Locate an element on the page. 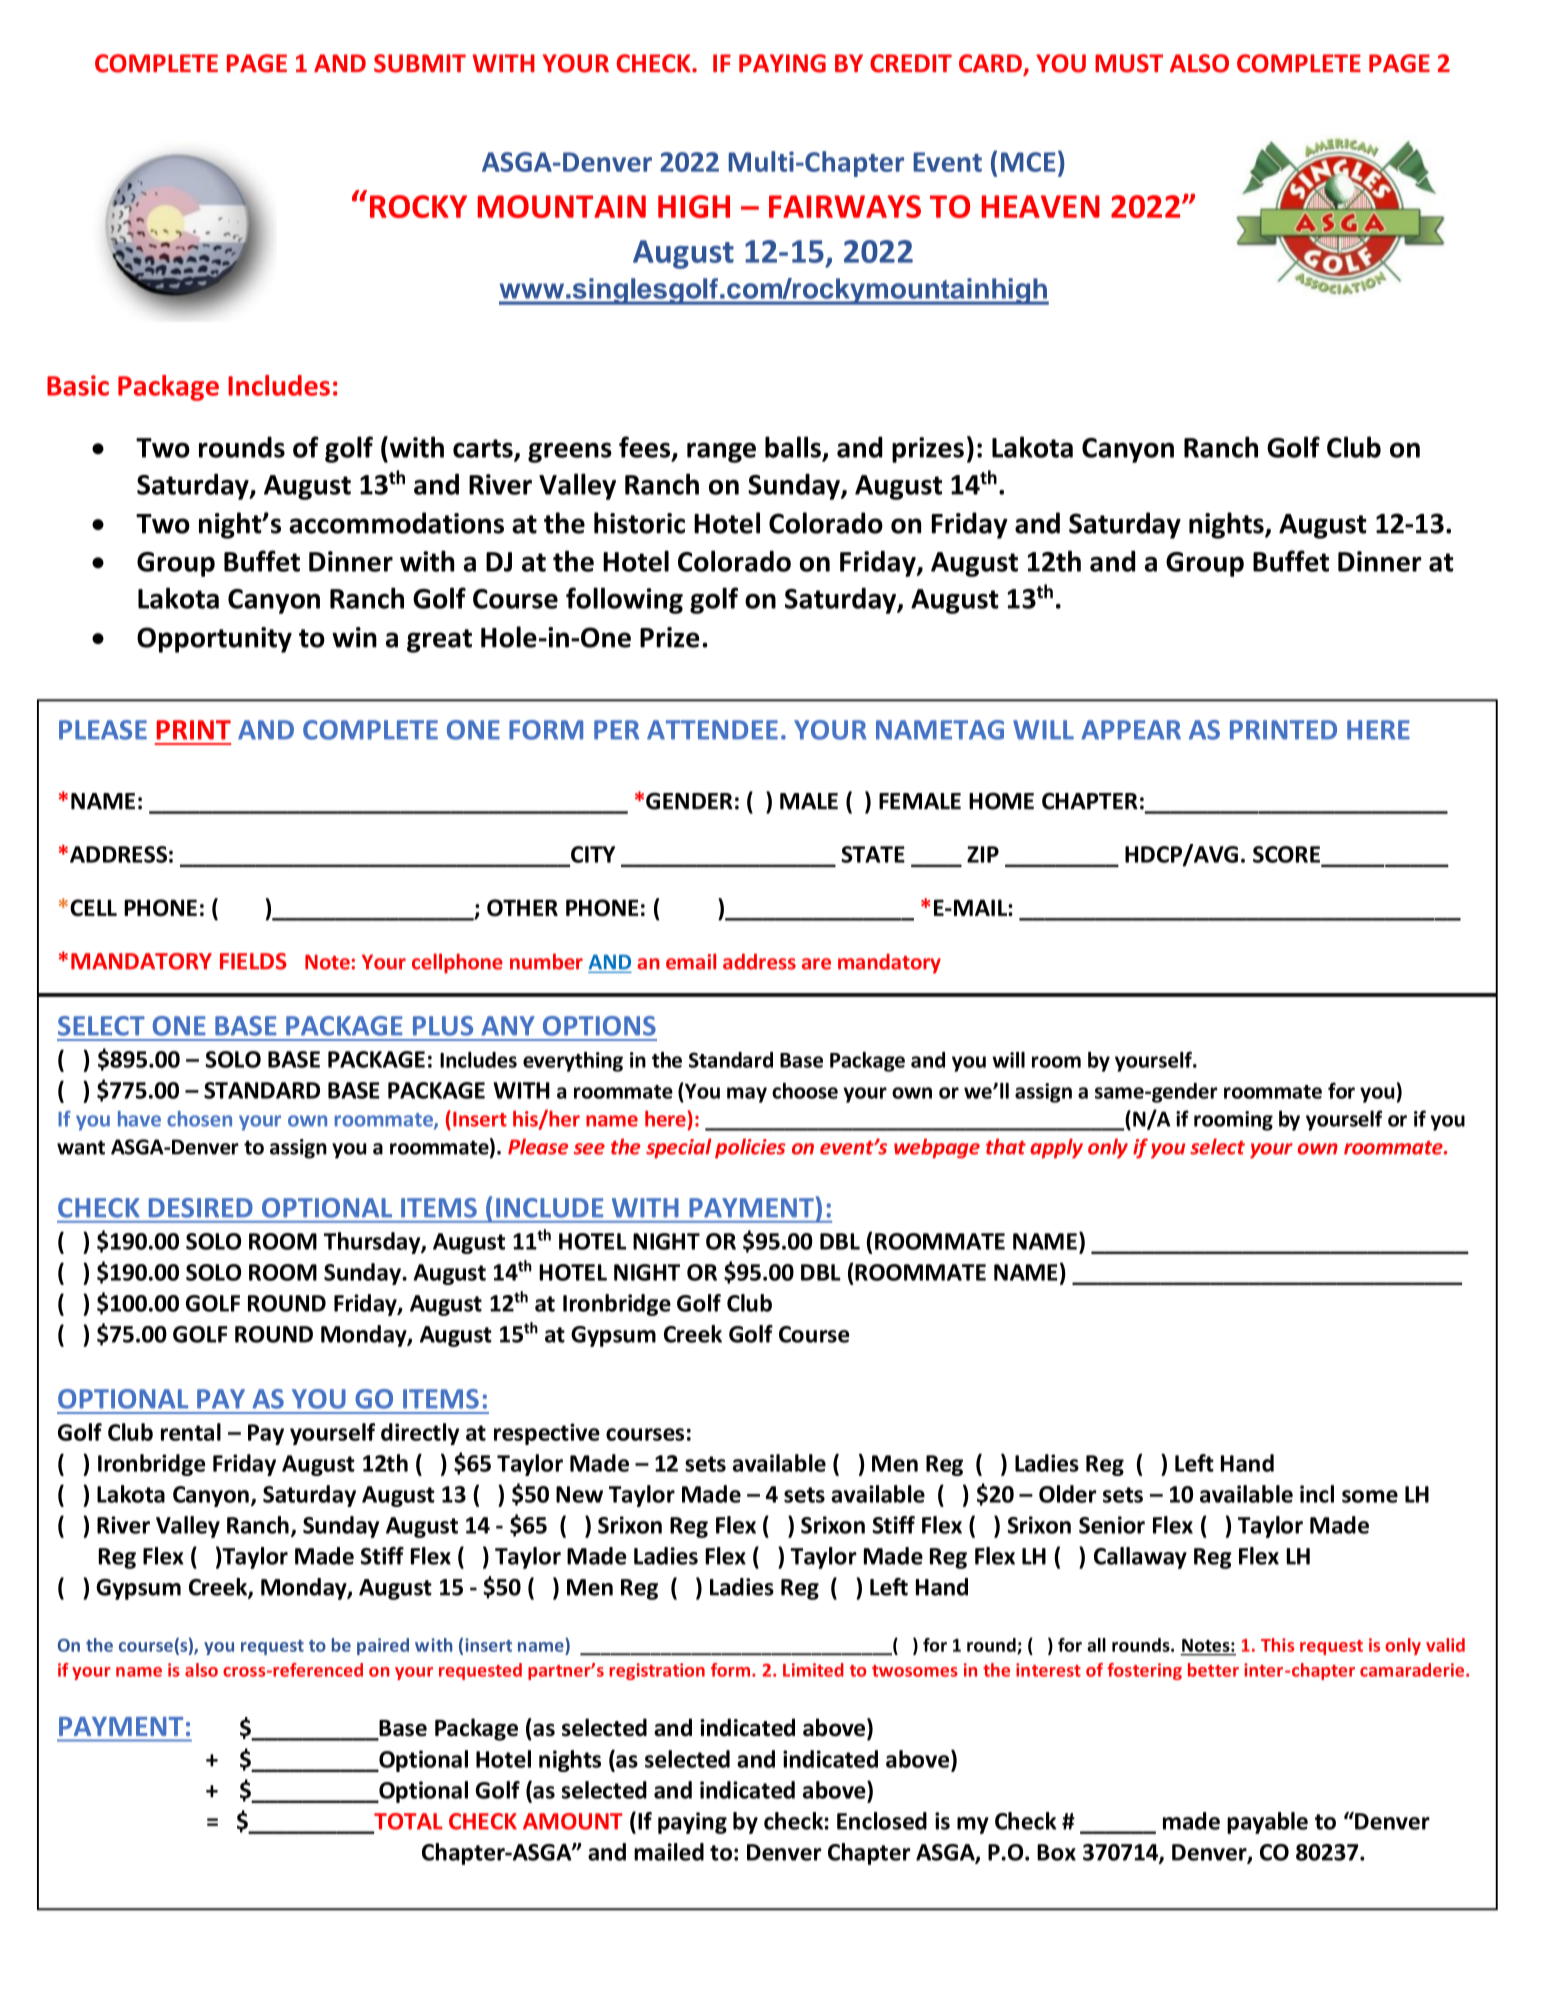 This page has height=2001, width=1546. paired is located at coordinates (383, 1646).
